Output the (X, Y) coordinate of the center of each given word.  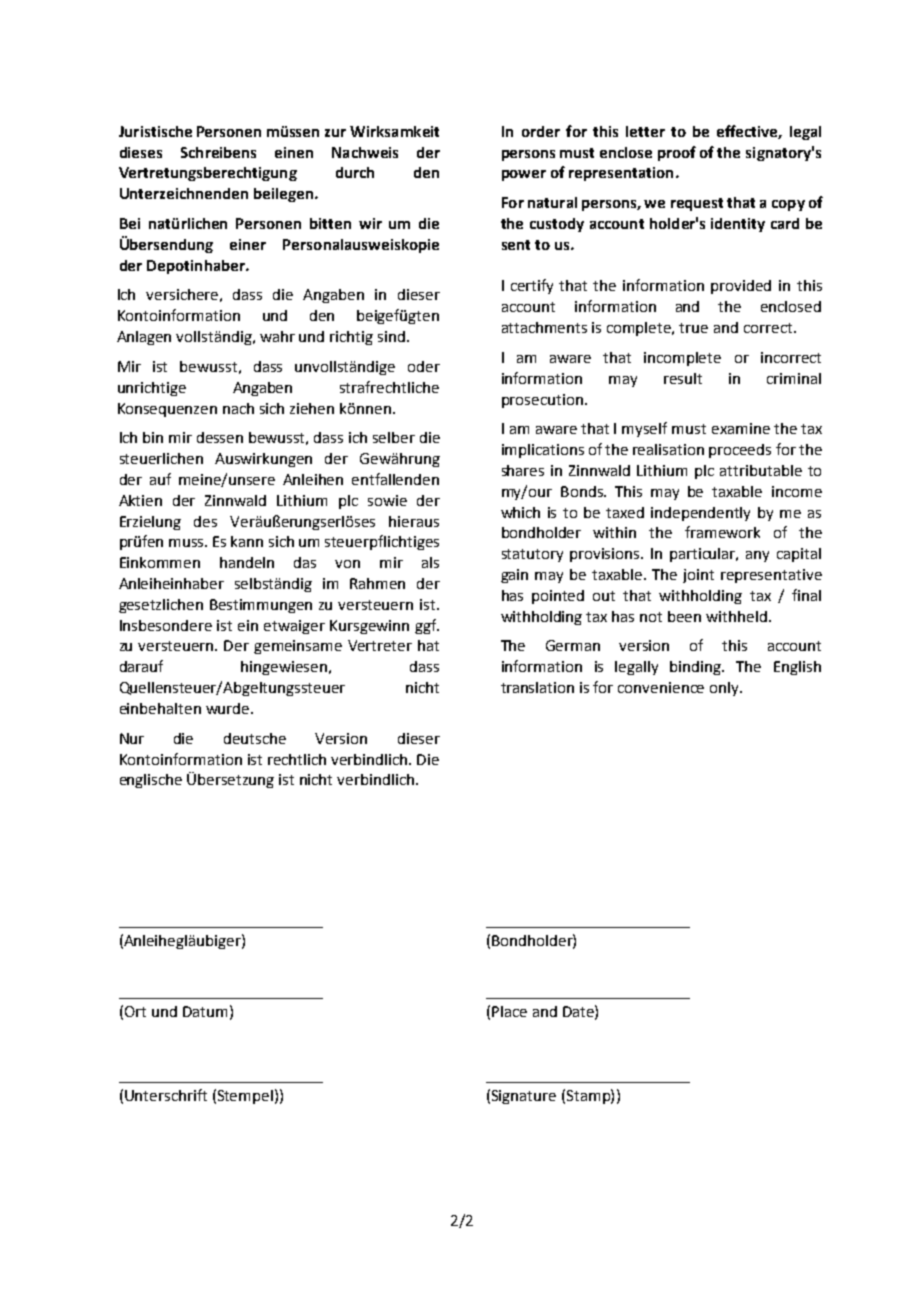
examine (741, 428)
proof (677, 153)
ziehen (312, 408)
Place (509, 1011)
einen (294, 152)
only (725, 689)
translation (537, 687)
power (524, 175)
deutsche (255, 738)
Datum (205, 1011)
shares (523, 470)
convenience (661, 687)
